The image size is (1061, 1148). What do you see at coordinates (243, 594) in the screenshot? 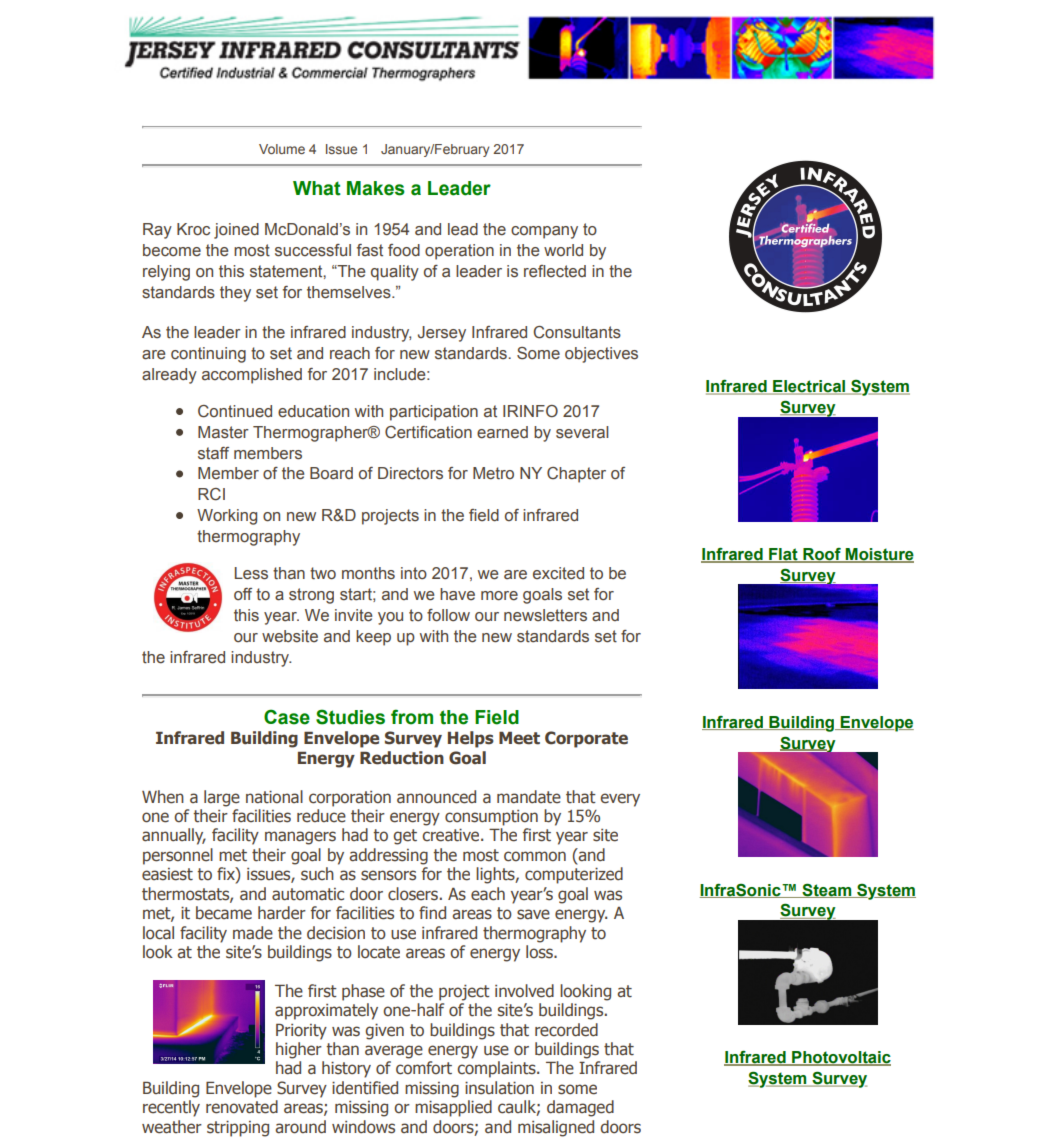
I see `off` at bounding box center [243, 594].
